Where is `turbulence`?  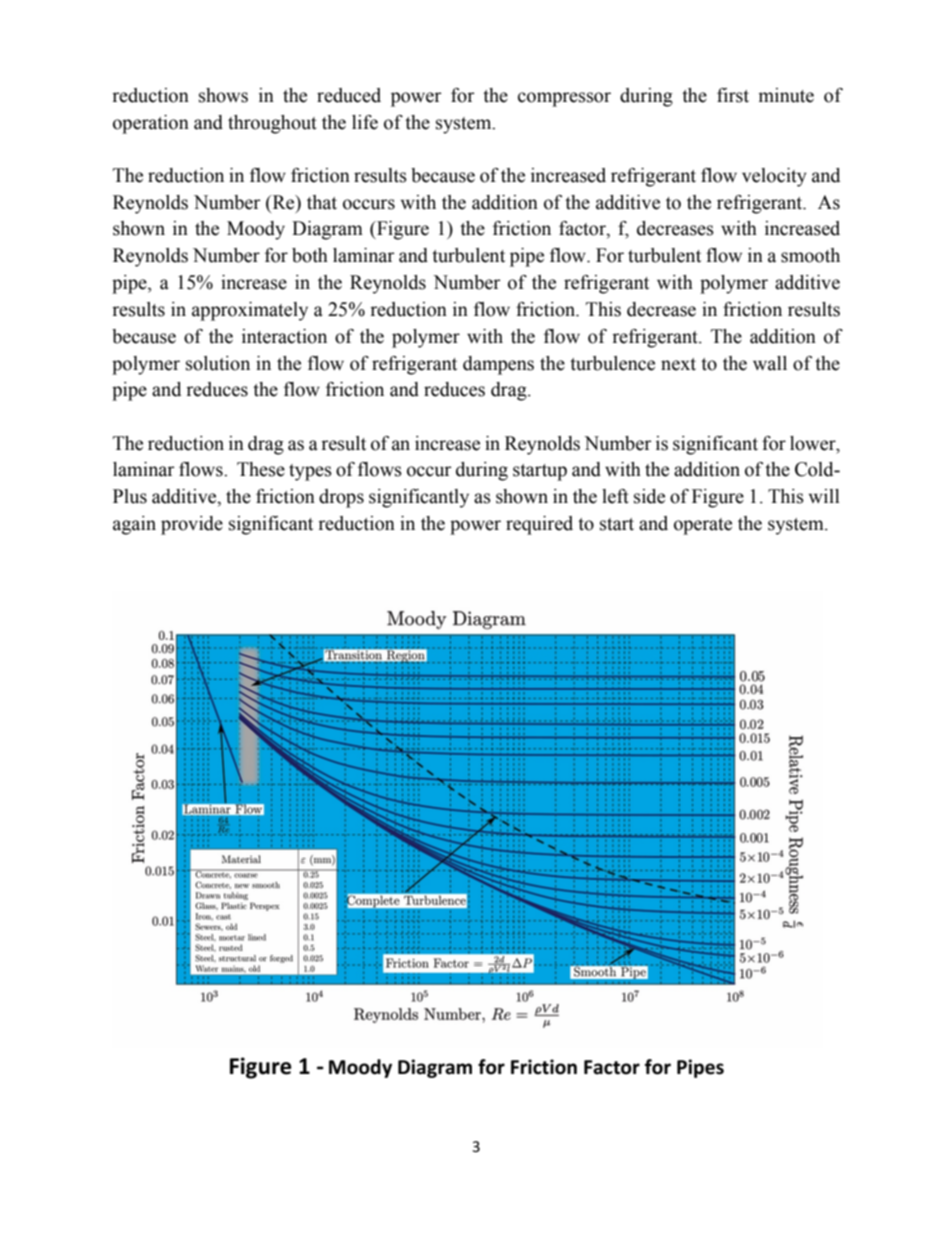 turbulence is located at coordinates (612, 363).
